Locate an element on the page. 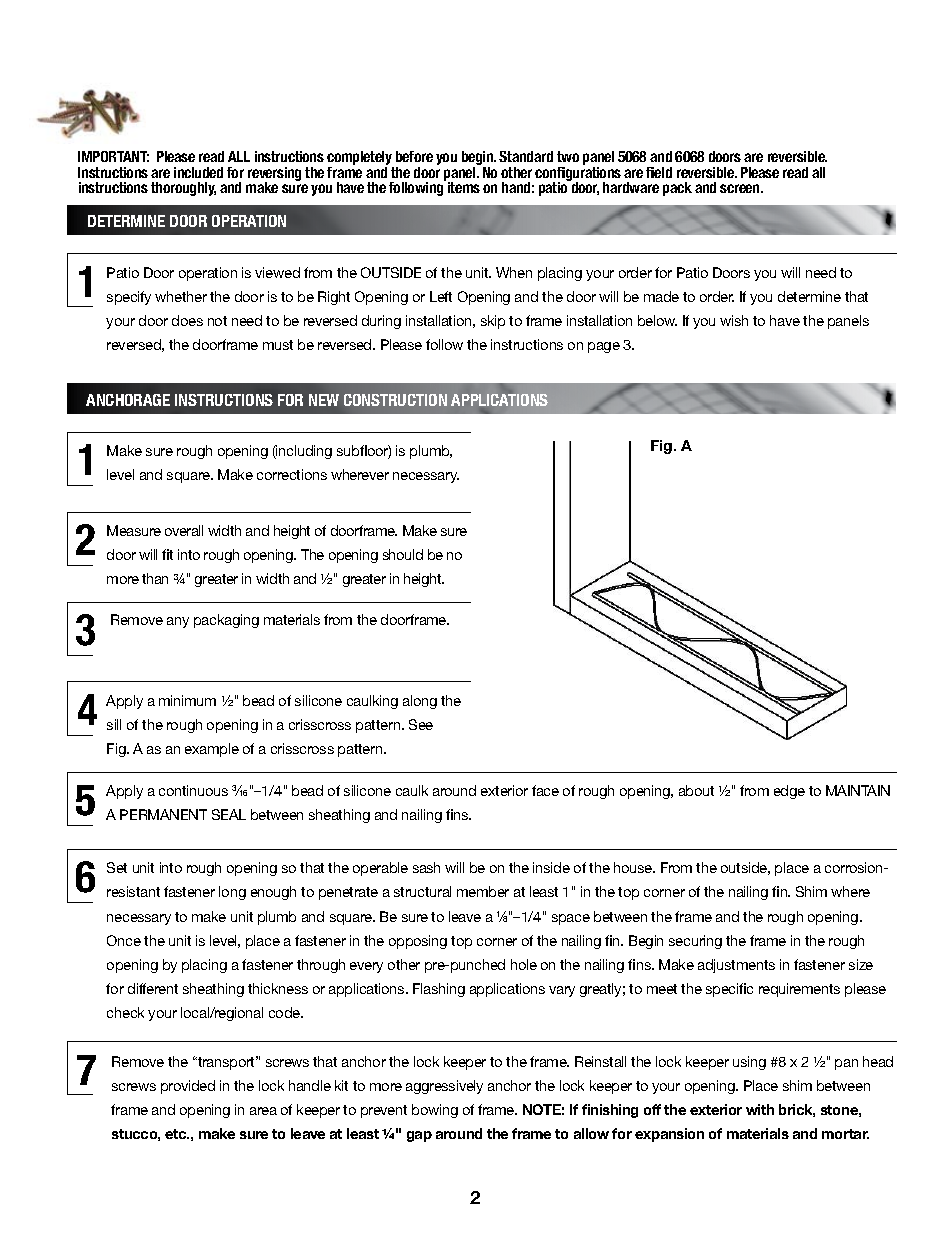 The image size is (952, 1233). construction is located at coordinates (395, 400).
